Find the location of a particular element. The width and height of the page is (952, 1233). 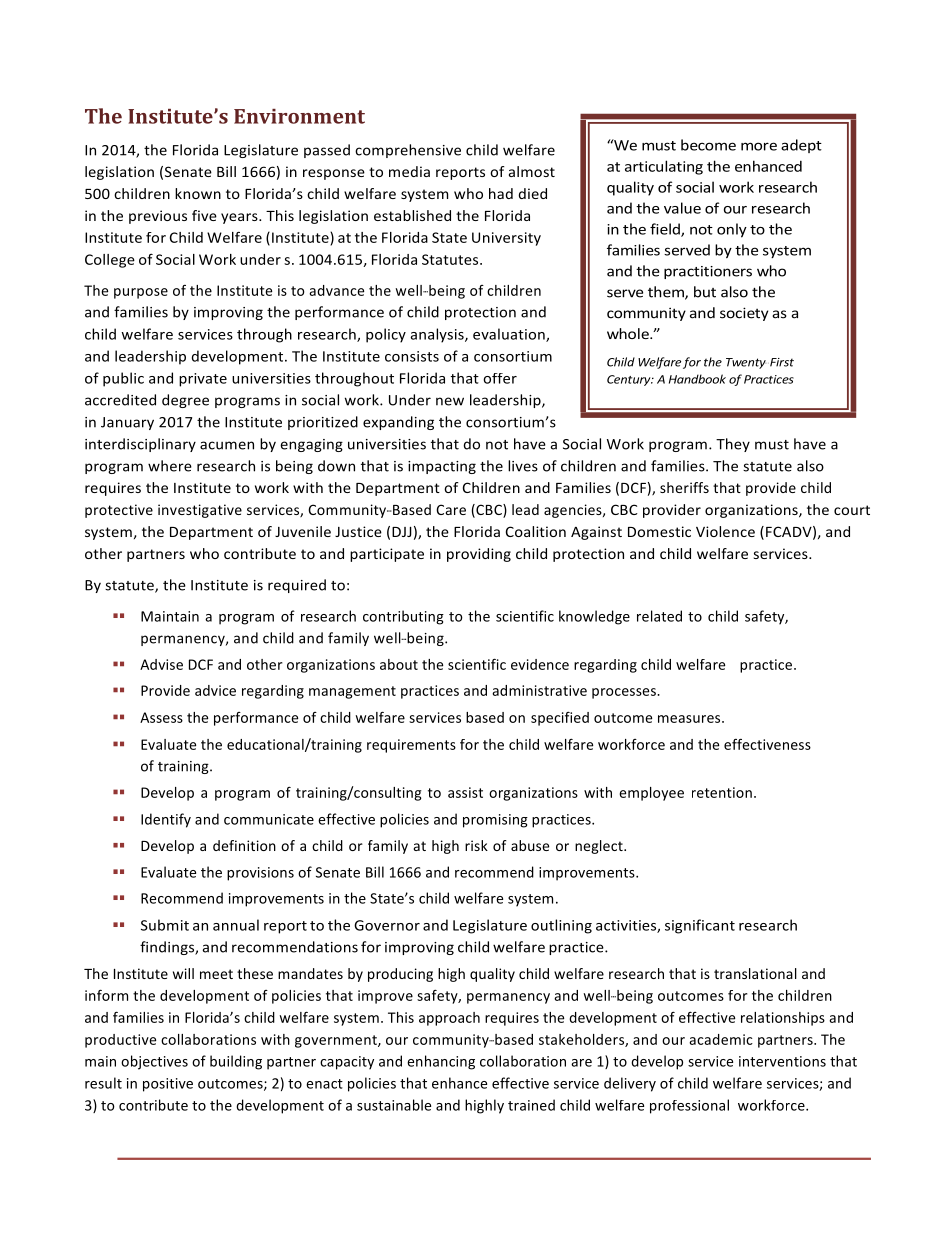

Advise is located at coordinates (161, 664).
